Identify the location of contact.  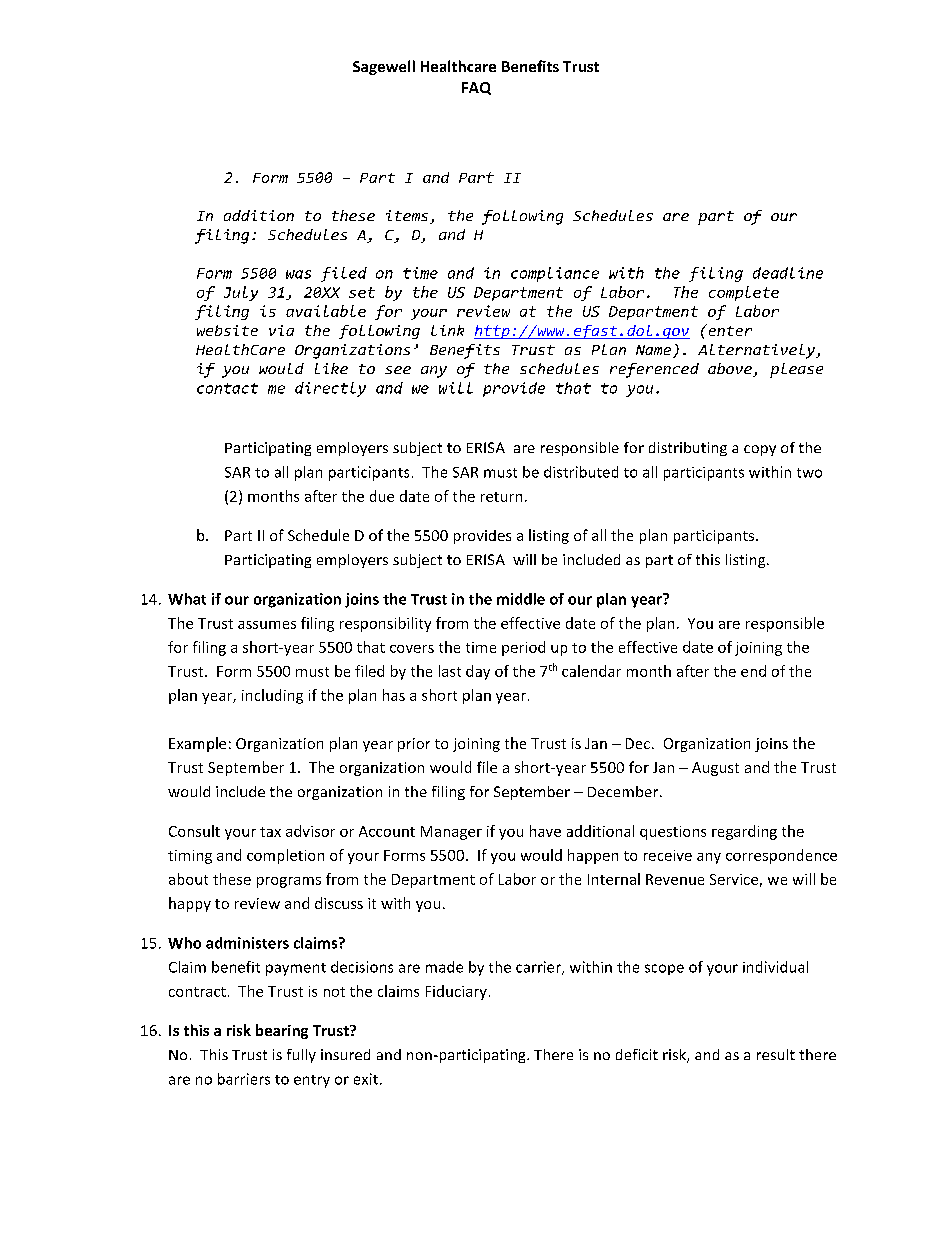
(227, 388).
